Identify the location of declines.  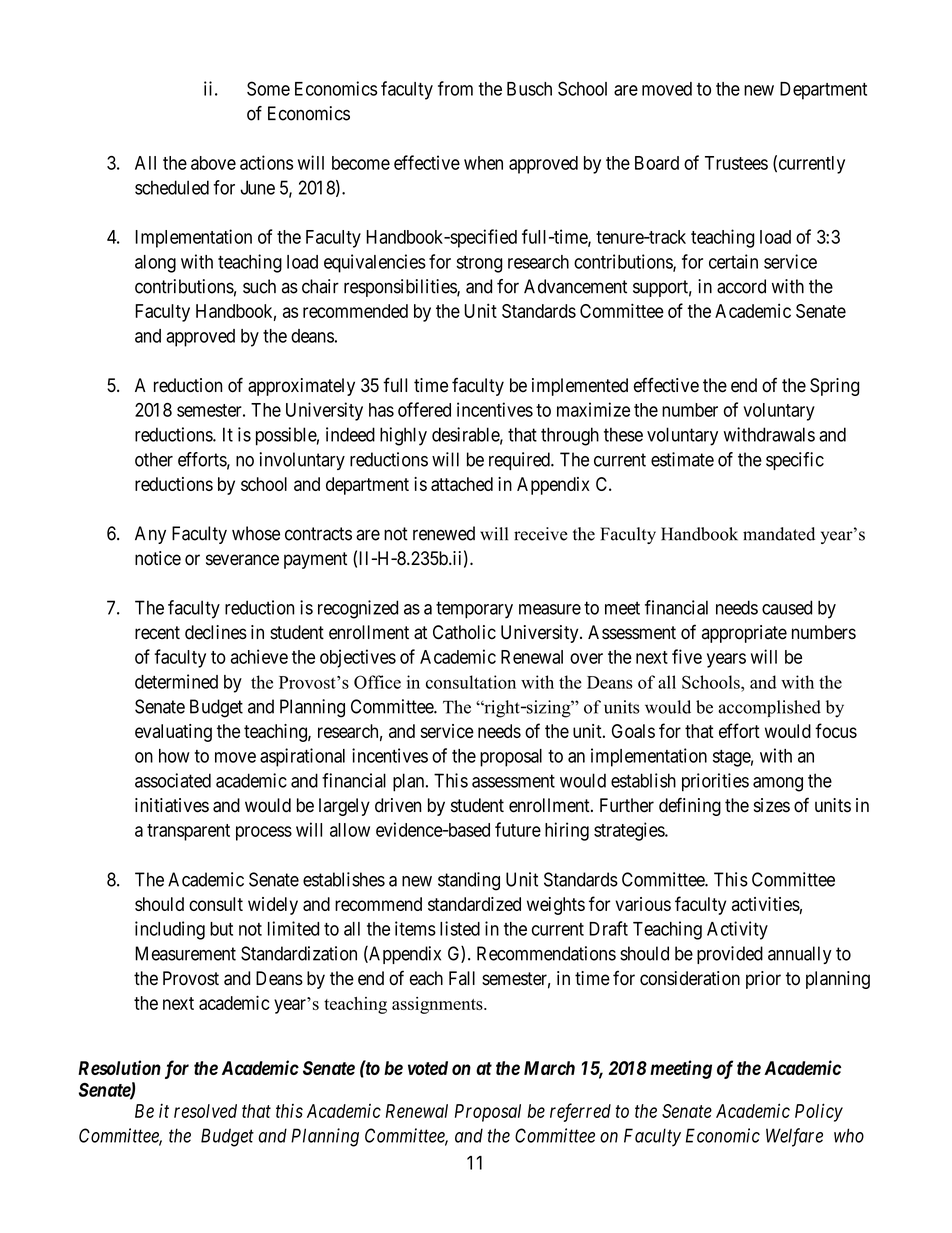
(216, 632).
